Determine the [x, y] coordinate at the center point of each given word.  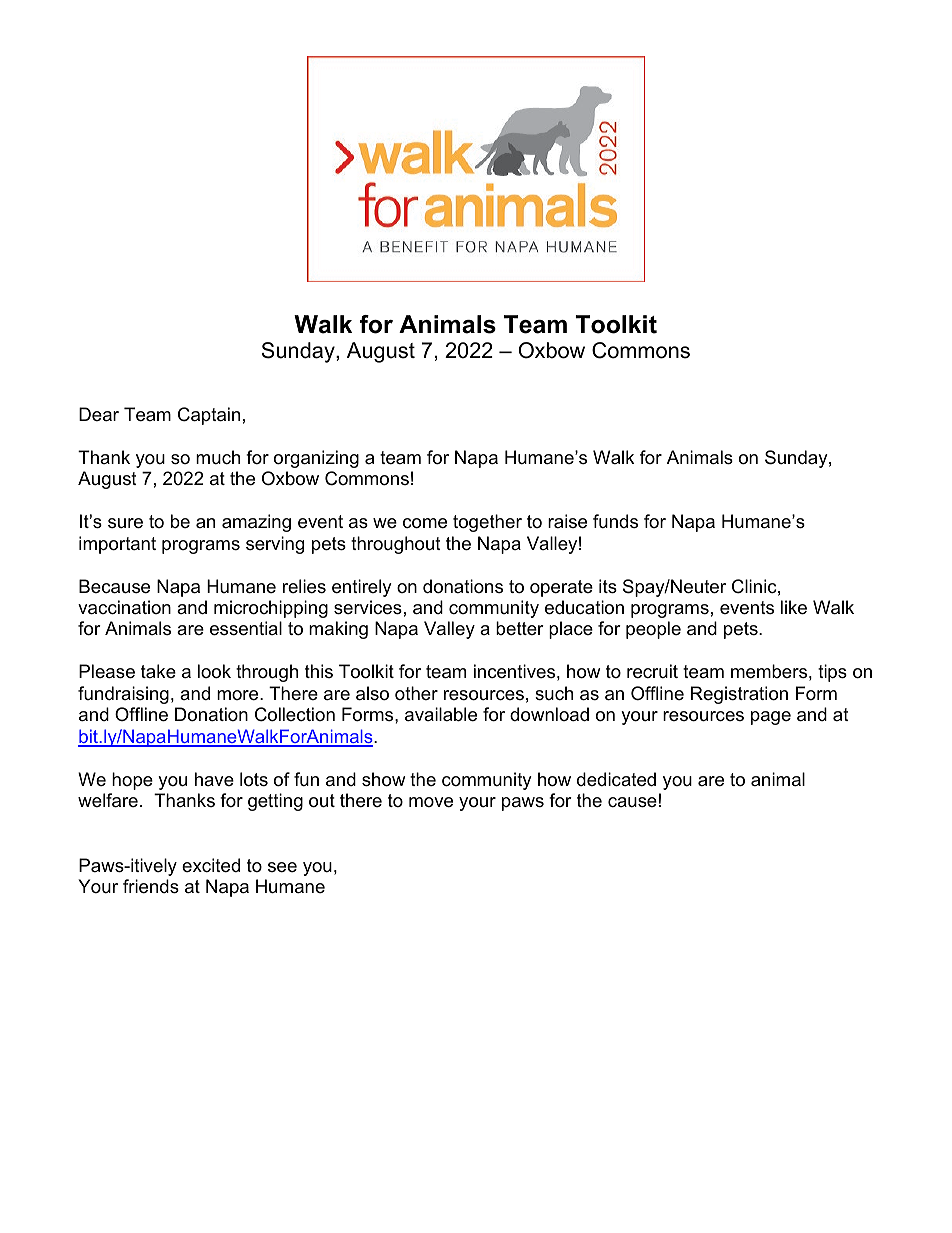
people [653, 630]
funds [615, 521]
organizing [316, 459]
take [158, 671]
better [520, 628]
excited [211, 865]
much [218, 457]
